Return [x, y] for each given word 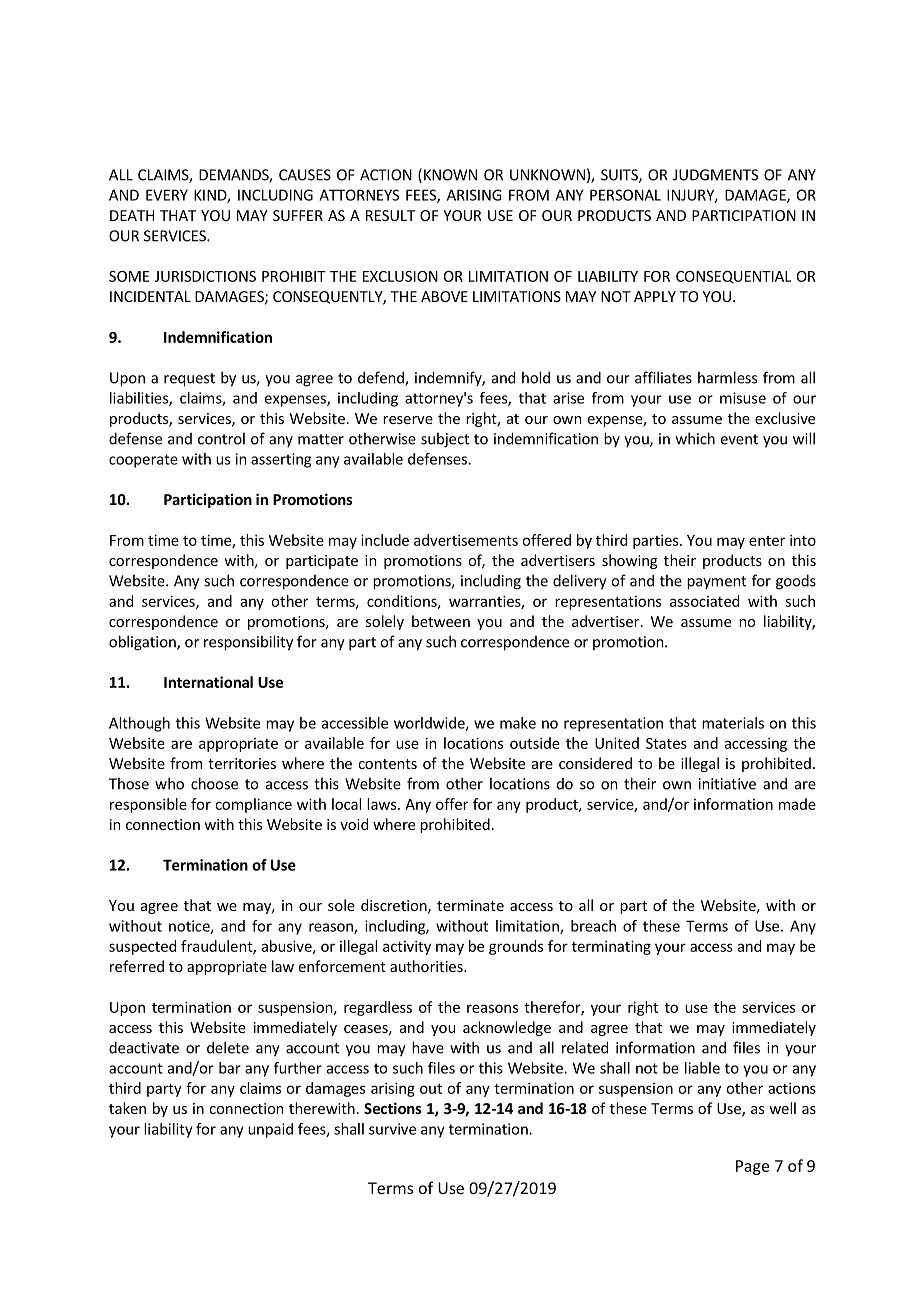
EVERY [167, 195]
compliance [253, 805]
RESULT [390, 215]
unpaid [270, 1130]
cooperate [143, 461]
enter [767, 541]
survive [392, 1129]
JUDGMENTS [715, 175]
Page [752, 1167]
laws [383, 804]
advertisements [466, 540]
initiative [727, 784]
